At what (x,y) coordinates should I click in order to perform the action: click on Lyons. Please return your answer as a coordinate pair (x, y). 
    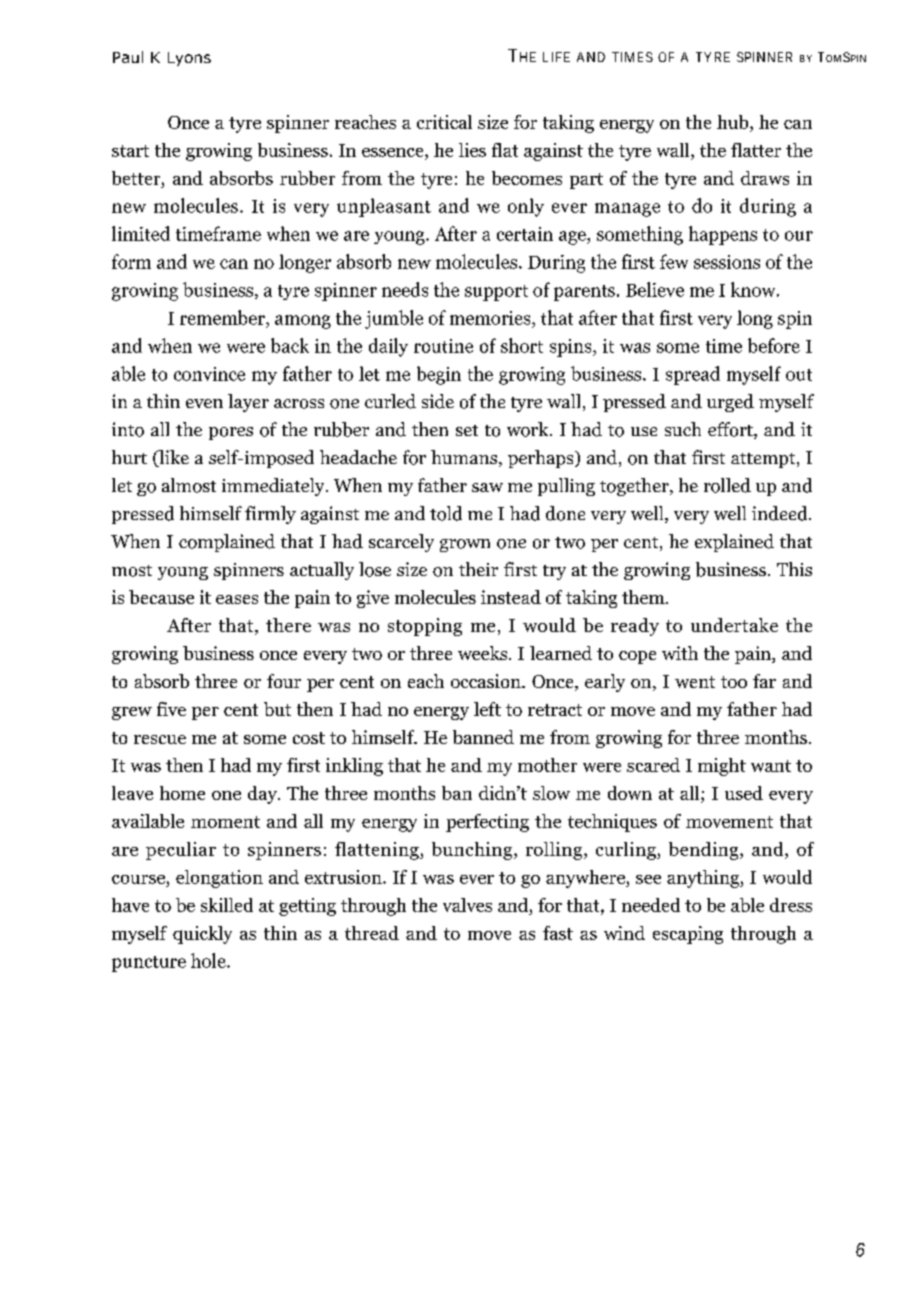
    Looking at the image, I should click on (189, 59).
